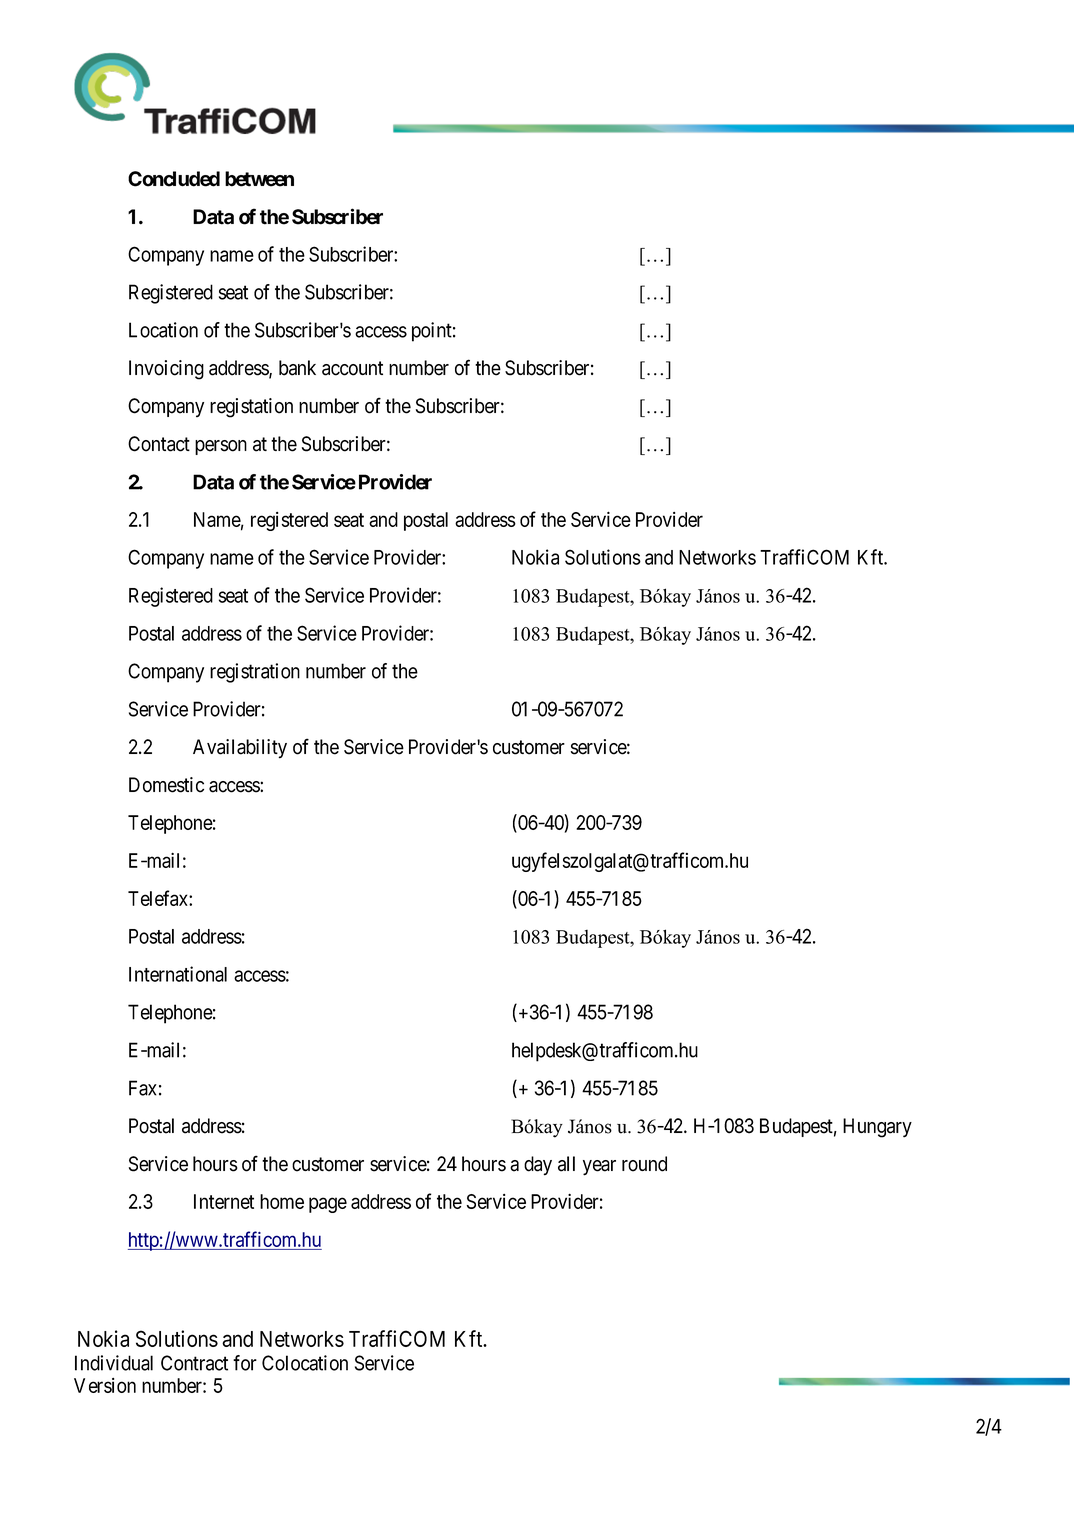 The image size is (1074, 1519). Describe the element at coordinates (166, 785) in the screenshot. I see `Domestic` at that location.
